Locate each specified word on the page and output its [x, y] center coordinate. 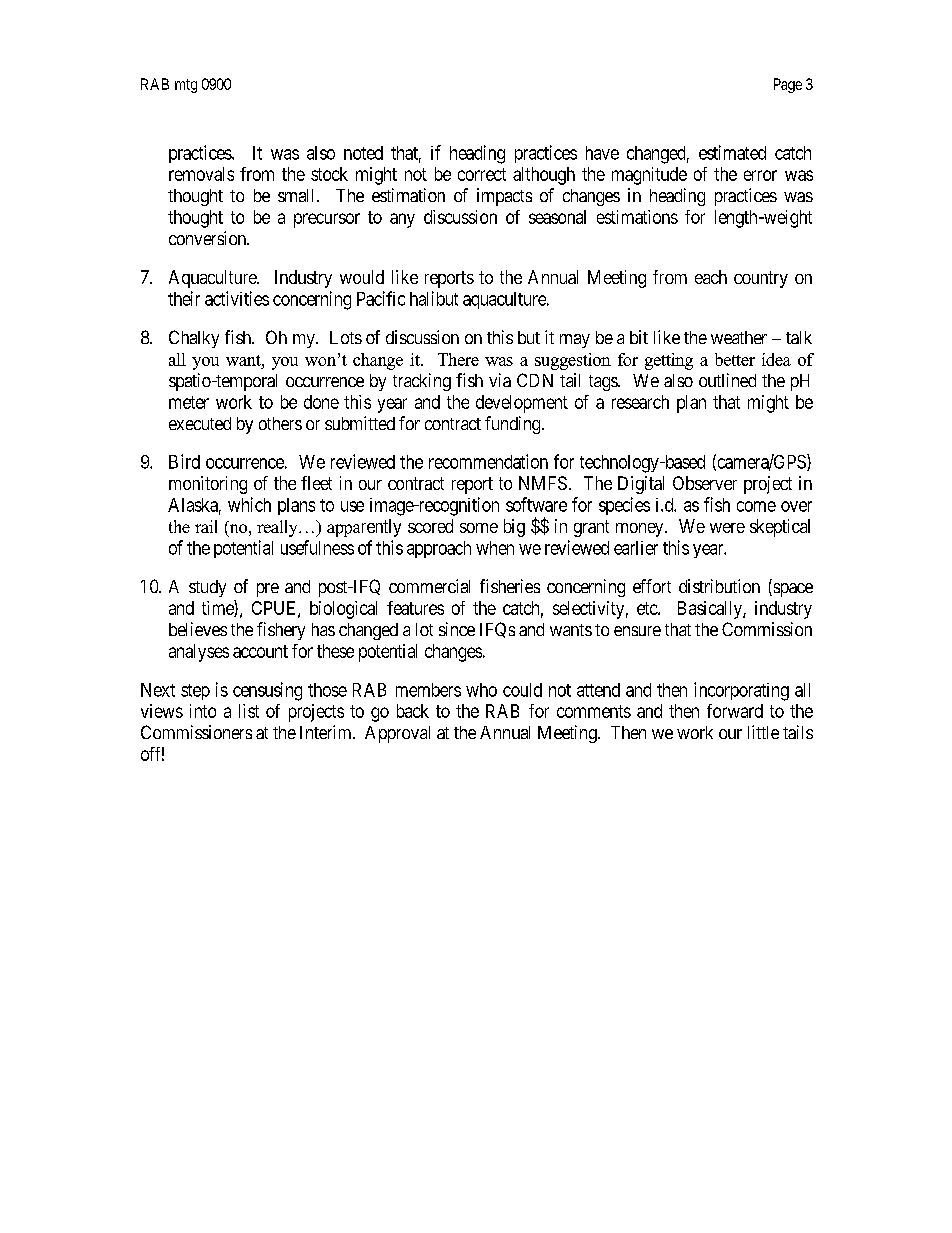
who [481, 690]
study [207, 588]
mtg [186, 86]
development [522, 404]
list [249, 711]
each [711, 277]
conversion [209, 238]
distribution [719, 586]
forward [735, 711]
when [495, 548]
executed [200, 423]
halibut [434, 298]
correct [482, 174]
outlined [727, 380]
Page [788, 85]
